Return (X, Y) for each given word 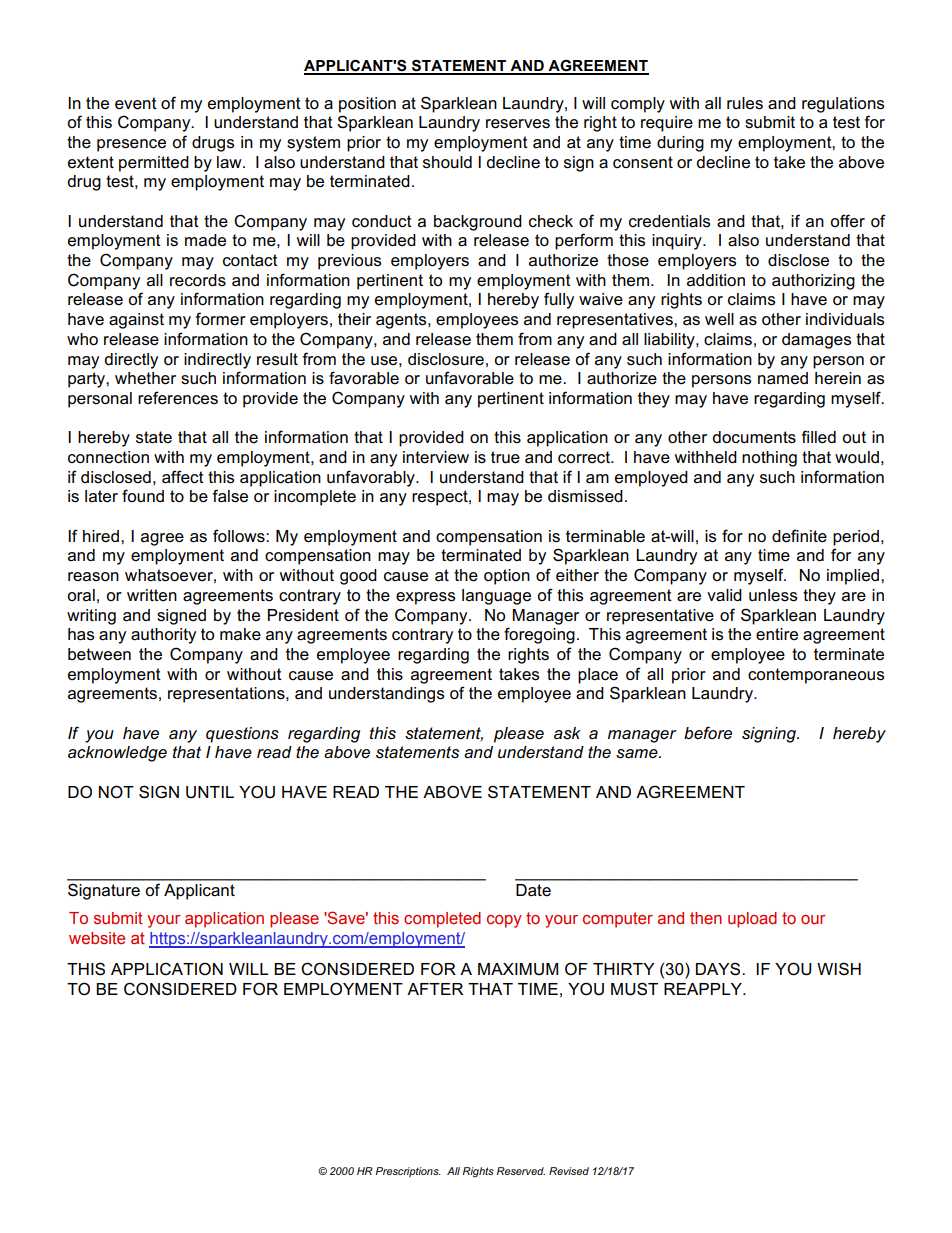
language (496, 597)
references (178, 398)
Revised (569, 1171)
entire (777, 634)
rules (745, 103)
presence (131, 145)
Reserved (521, 1171)
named (783, 378)
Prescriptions (408, 1172)
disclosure (446, 359)
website (97, 938)
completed (442, 920)
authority (163, 636)
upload (752, 920)
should (447, 162)
